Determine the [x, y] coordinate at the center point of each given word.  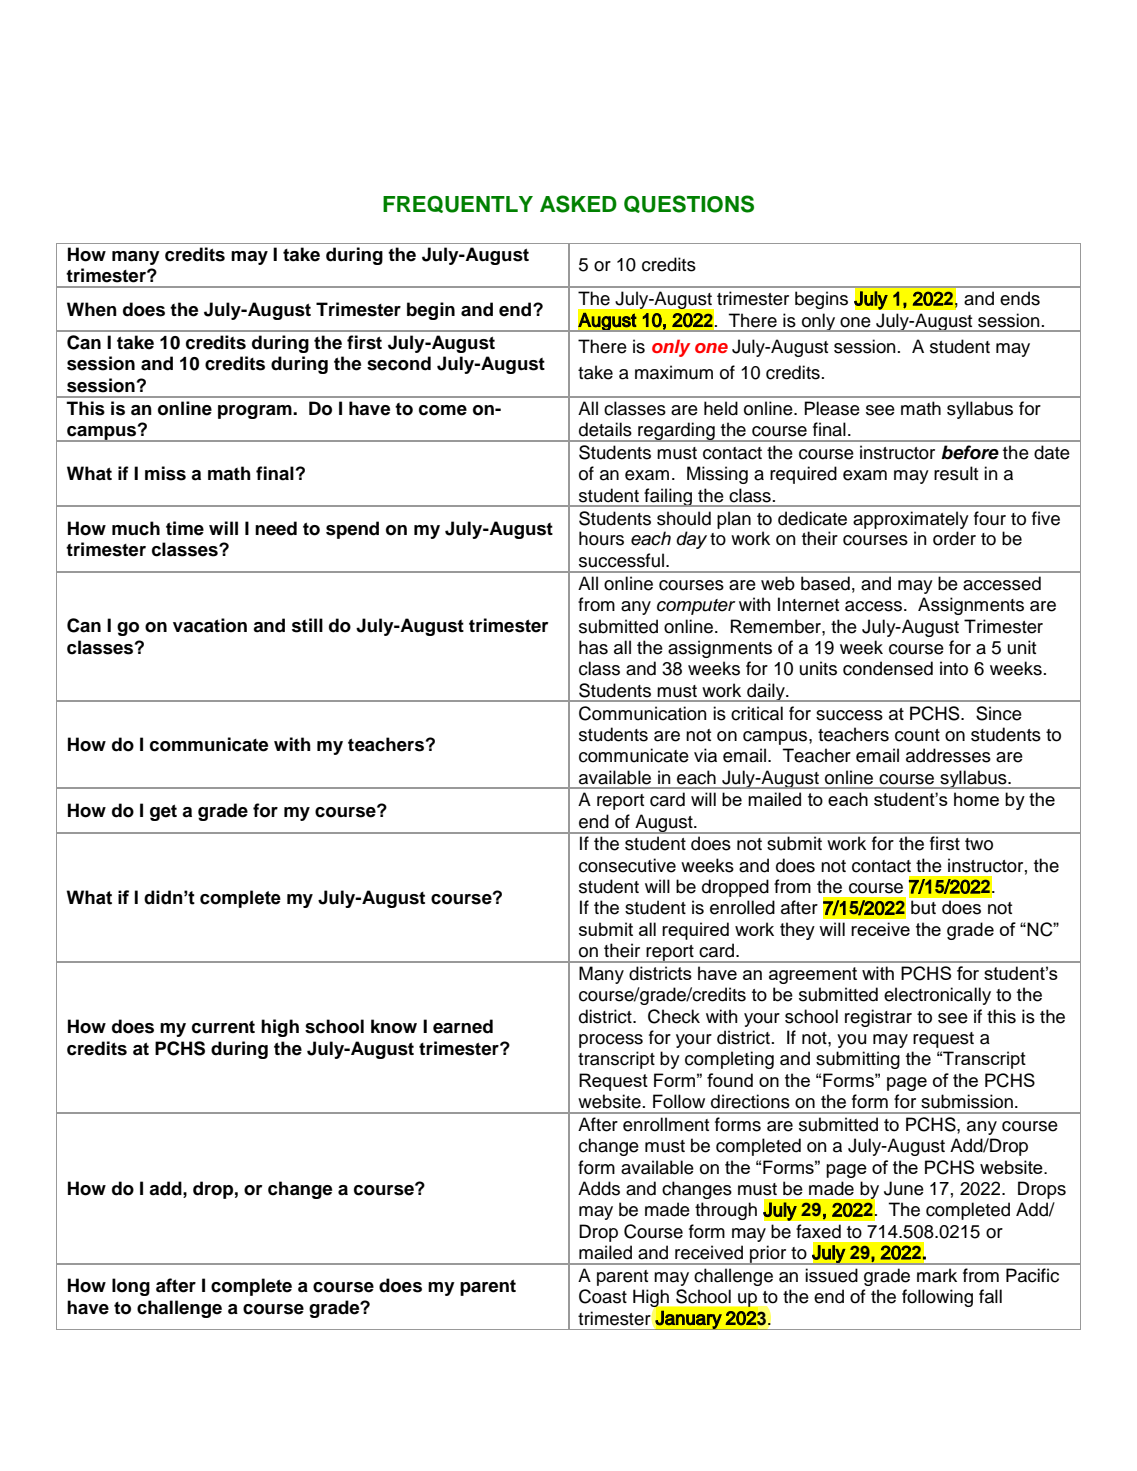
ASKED [578, 204]
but [923, 907]
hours [601, 538]
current [223, 1027]
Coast [603, 1296]
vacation [210, 625]
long [131, 1287]
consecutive [627, 865]
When [92, 309]
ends [1020, 298]
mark [937, 1275]
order [954, 538]
